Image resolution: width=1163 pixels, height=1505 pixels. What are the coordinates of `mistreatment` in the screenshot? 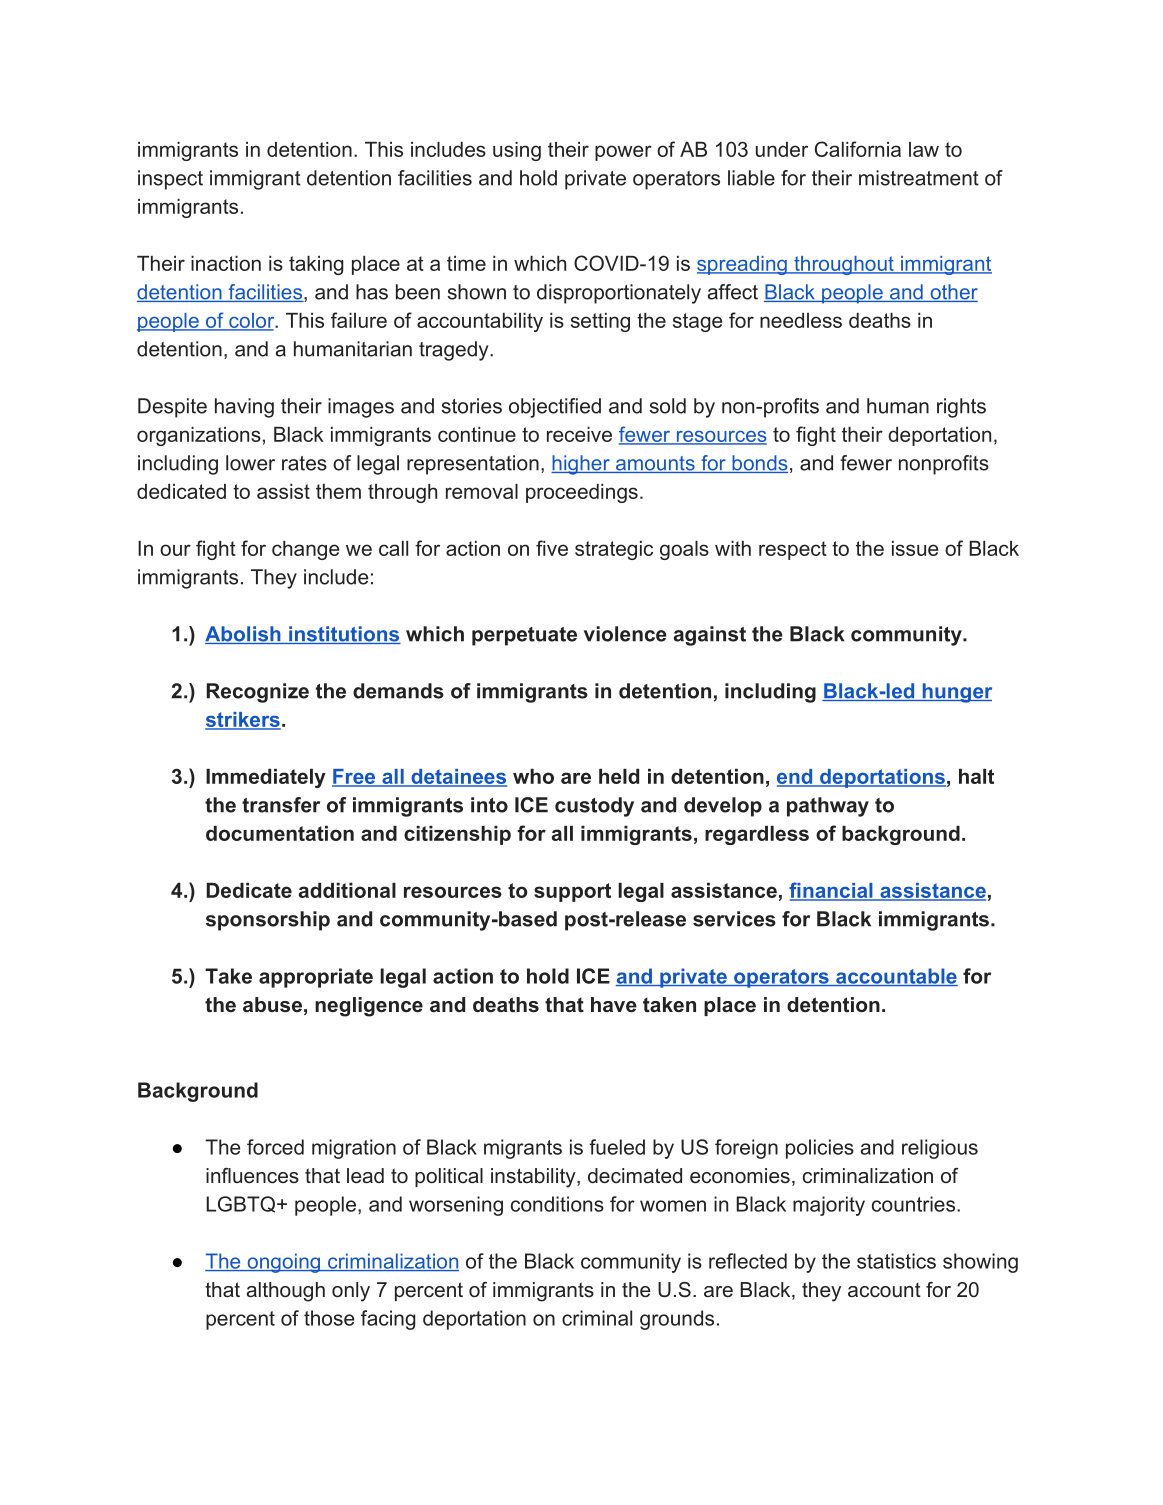 It's located at (919, 178).
